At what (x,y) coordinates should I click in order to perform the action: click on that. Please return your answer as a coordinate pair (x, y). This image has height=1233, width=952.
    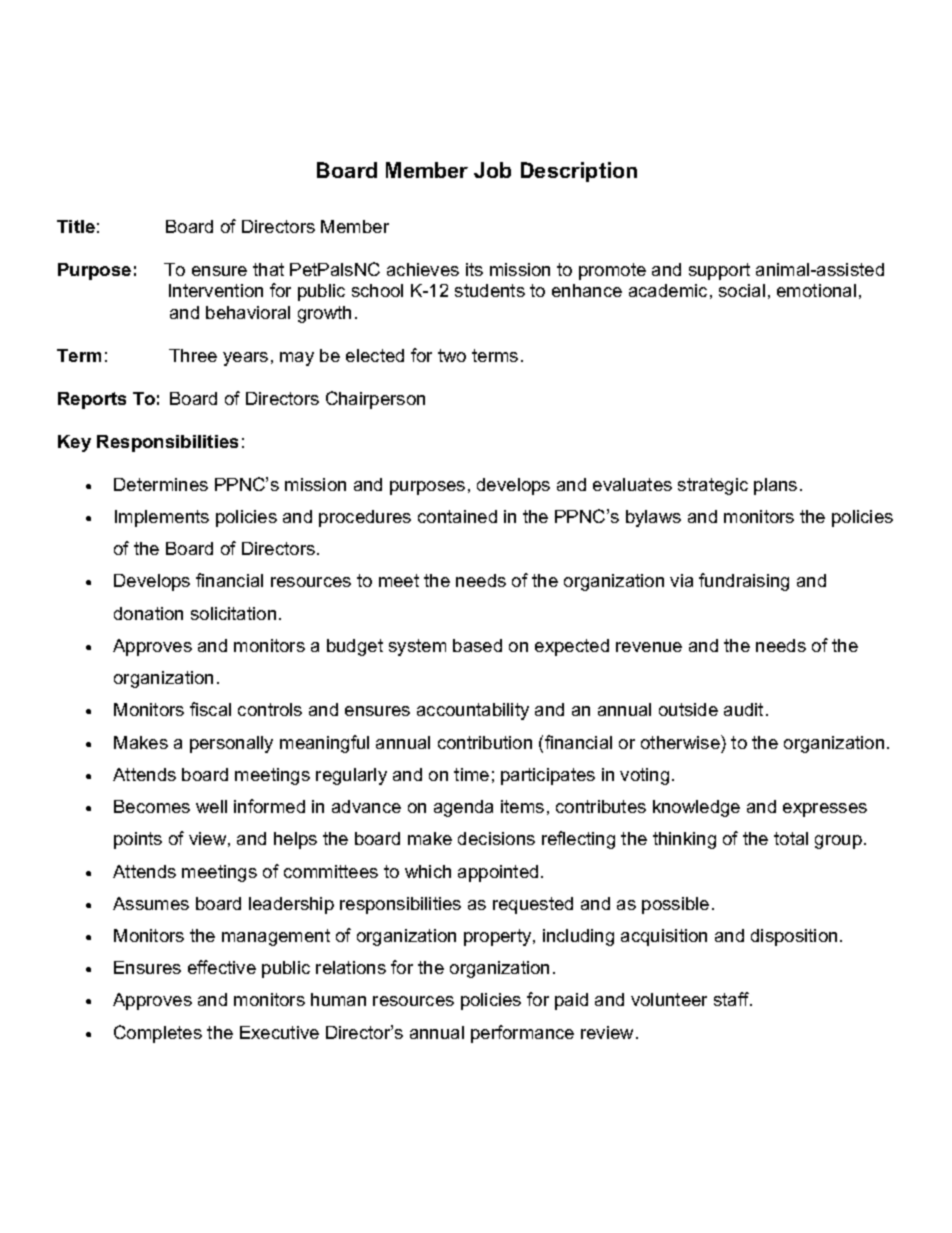
    Looking at the image, I should click on (268, 269).
